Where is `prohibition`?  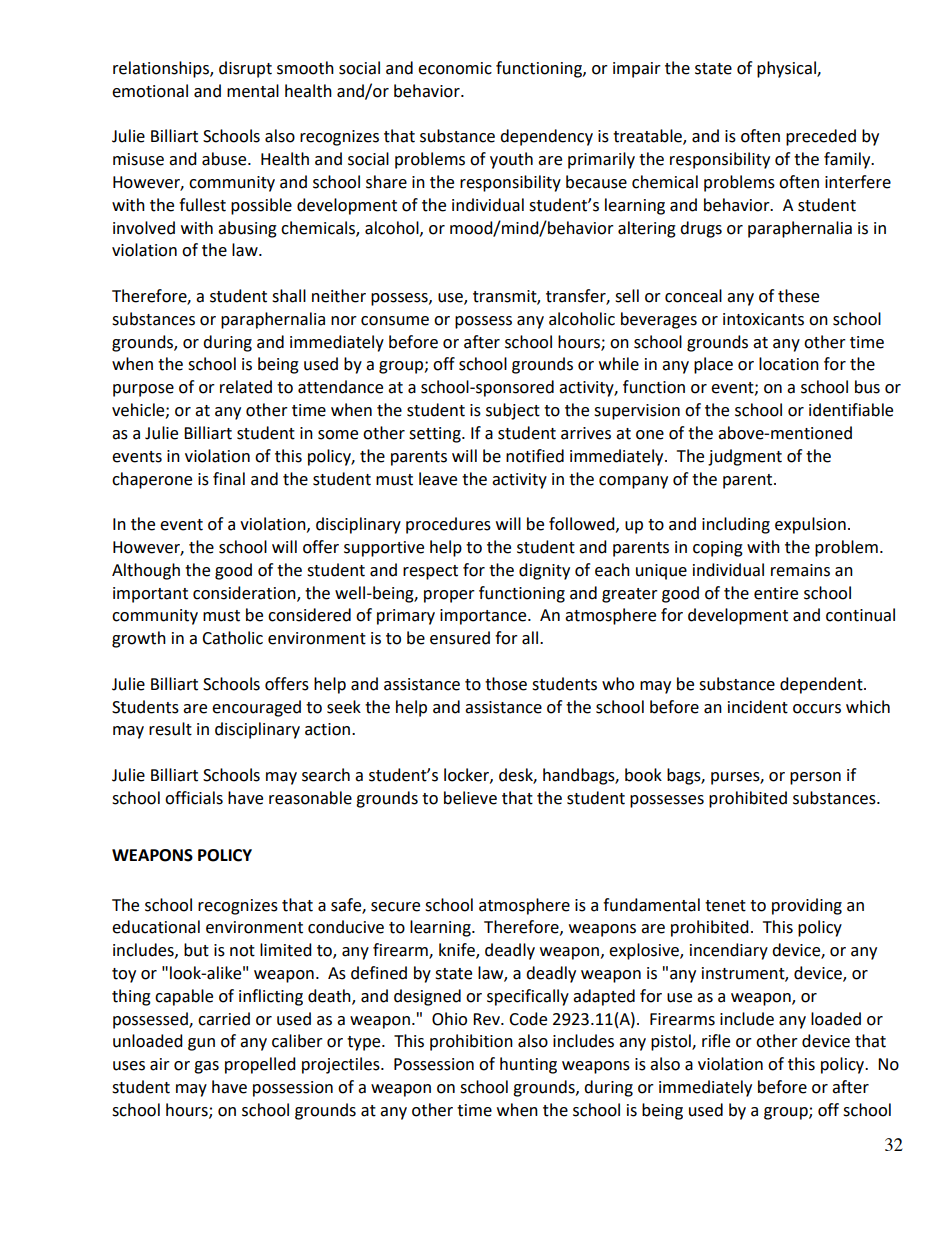 prohibition is located at coordinates (471, 1042).
